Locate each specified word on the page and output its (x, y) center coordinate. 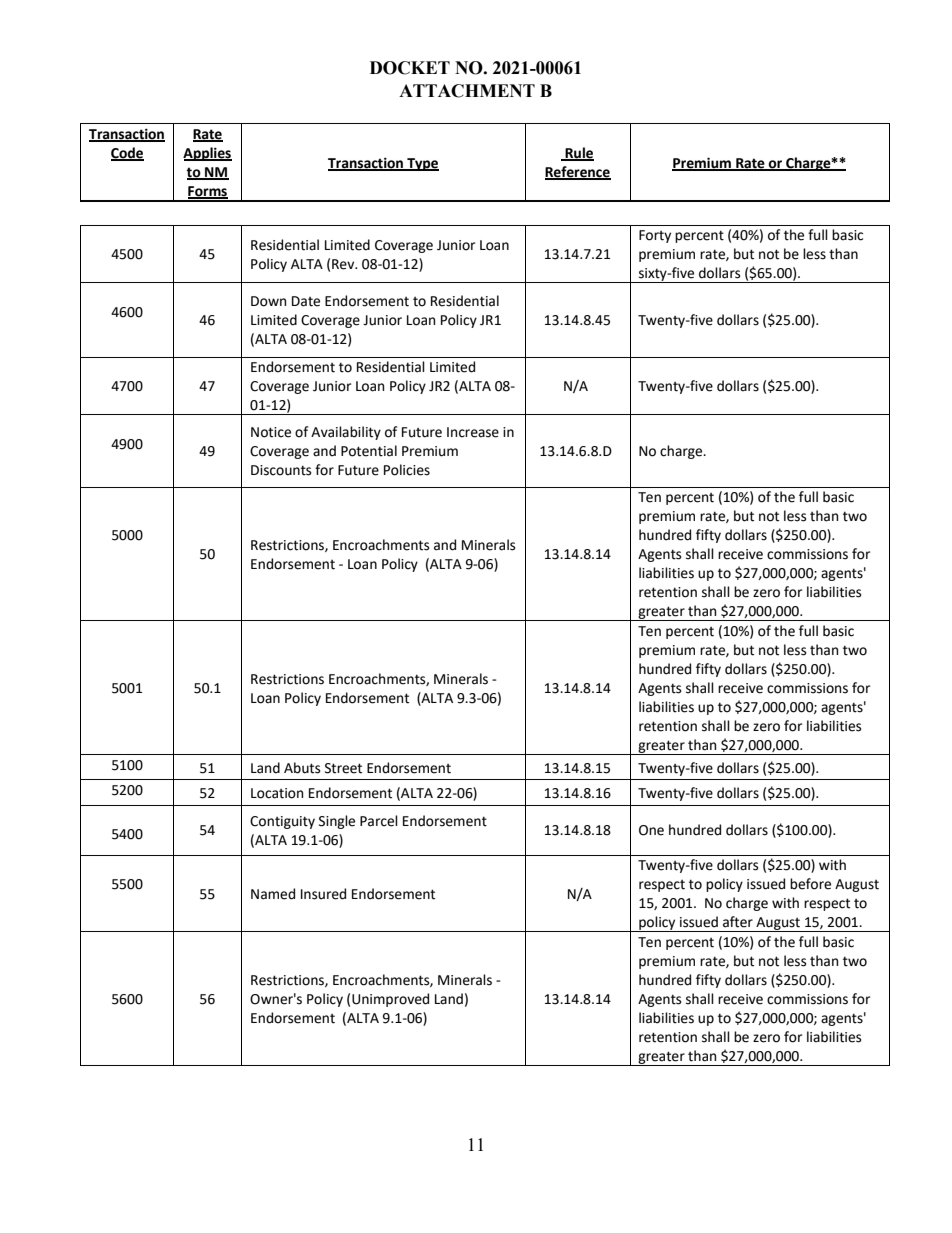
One (651, 830)
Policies (407, 470)
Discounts (281, 470)
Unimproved (390, 1000)
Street (343, 768)
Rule (578, 154)
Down (268, 301)
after (738, 922)
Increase (473, 432)
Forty (655, 236)
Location (277, 793)
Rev (344, 264)
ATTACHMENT (467, 91)
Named (273, 894)
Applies (207, 154)
